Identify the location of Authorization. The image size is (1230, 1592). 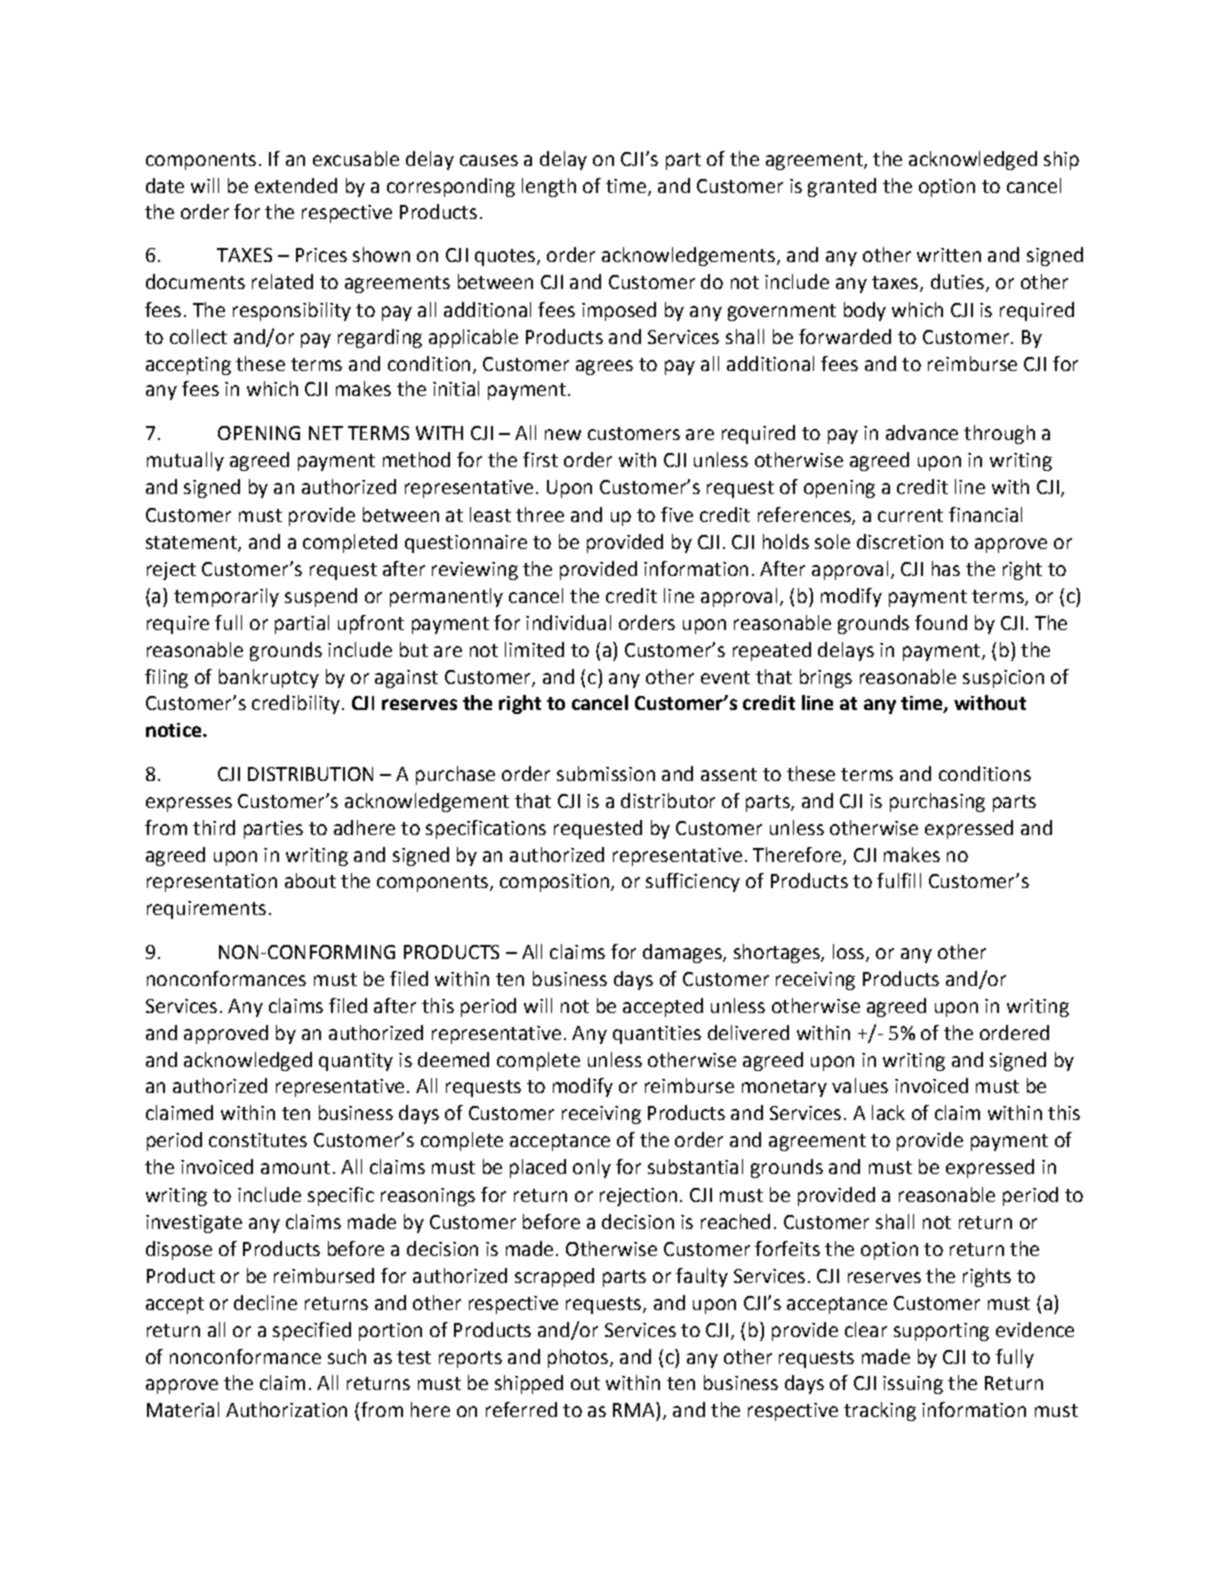
(286, 1409).
